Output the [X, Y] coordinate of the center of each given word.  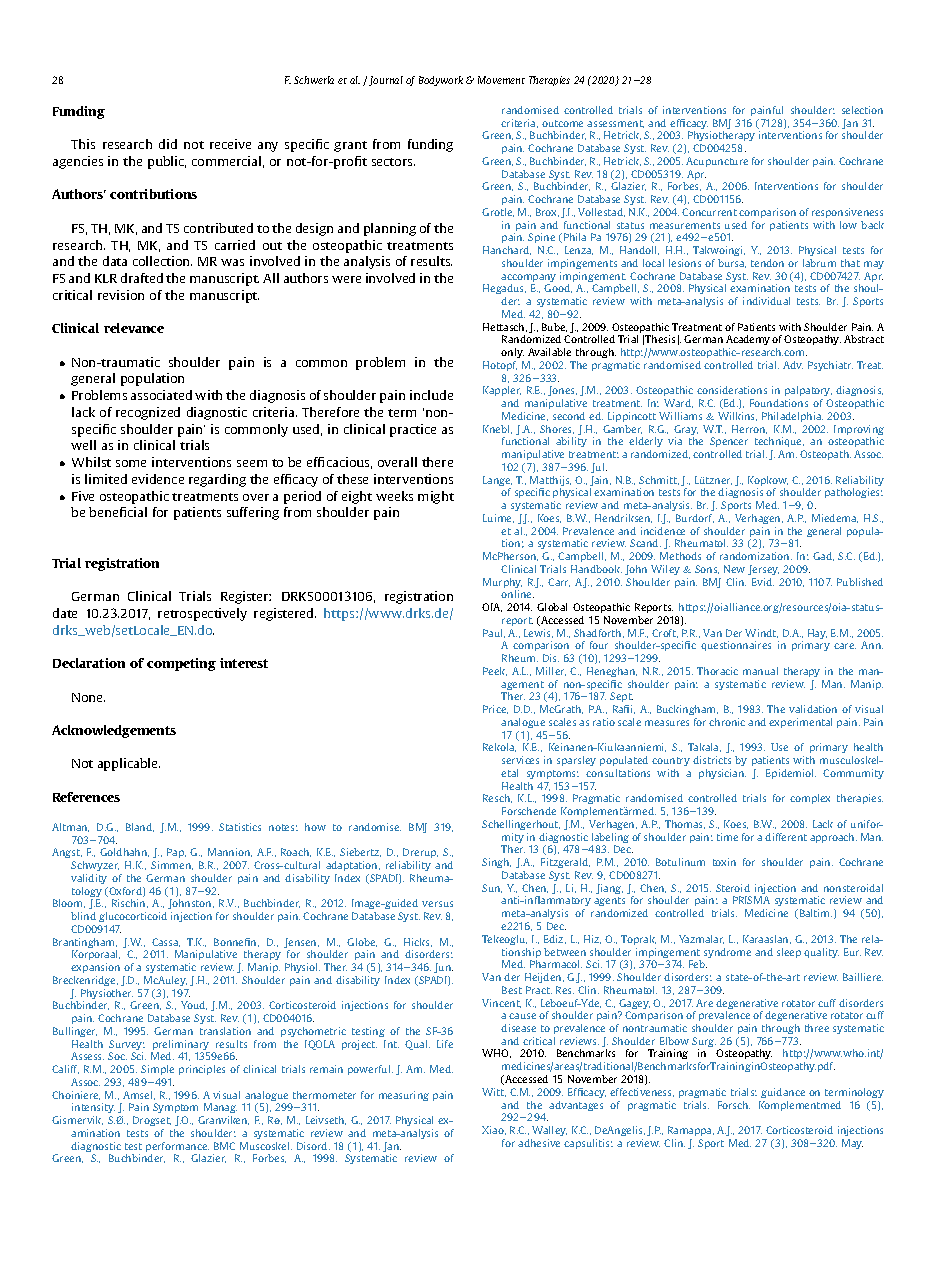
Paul [494, 633]
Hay [817, 634]
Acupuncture [717, 162]
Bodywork [441, 81]
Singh [496, 863]
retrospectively [202, 614]
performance [177, 1148]
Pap [176, 853]
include [431, 395]
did [168, 144]
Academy [748, 340]
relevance [134, 328]
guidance [783, 1093]
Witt [494, 1092]
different [786, 837]
